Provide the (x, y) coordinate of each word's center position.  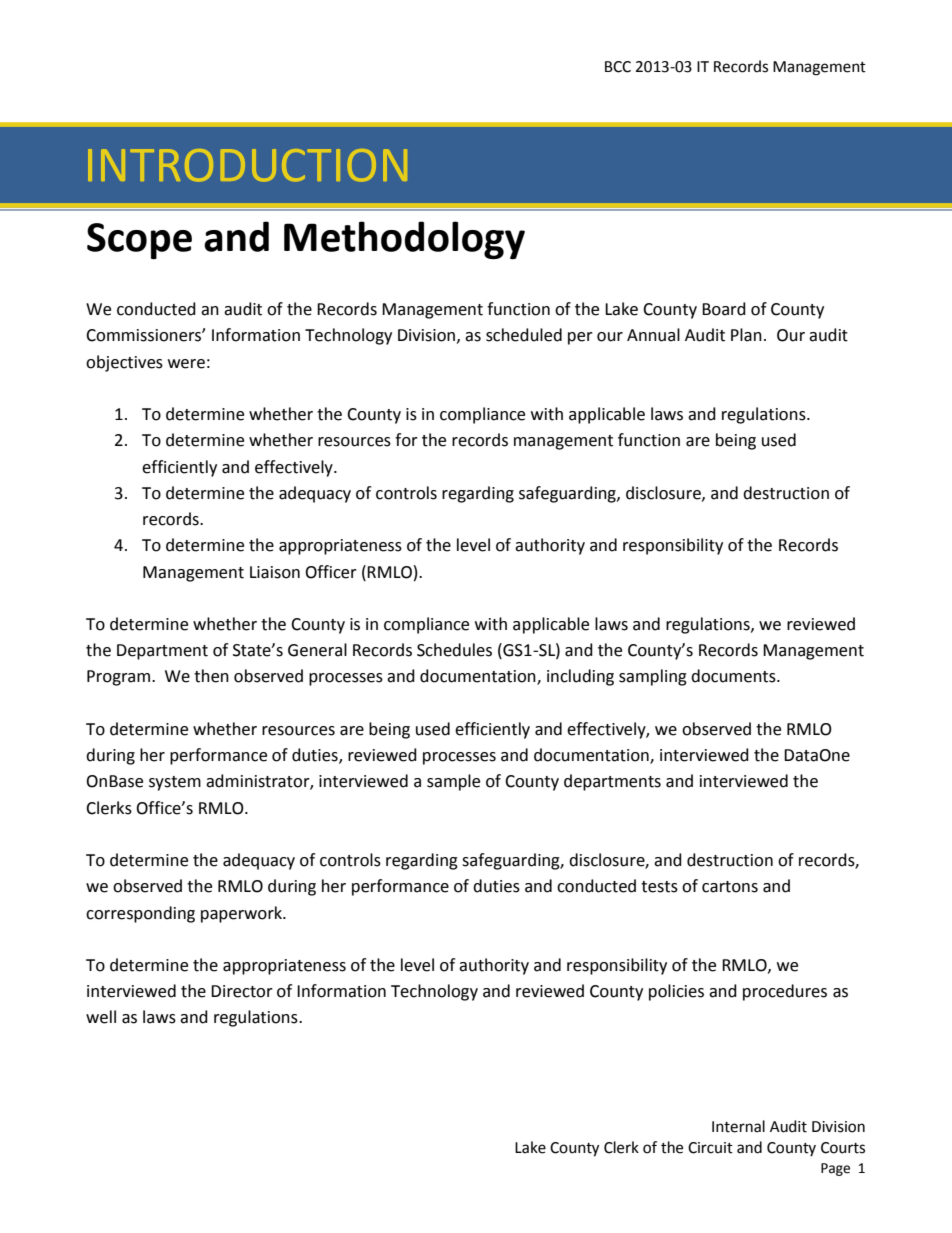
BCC (618, 67)
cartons (730, 887)
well (101, 1017)
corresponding (140, 914)
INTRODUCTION (247, 165)
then (211, 676)
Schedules (454, 650)
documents (734, 676)
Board (724, 309)
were (186, 364)
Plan (746, 335)
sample (453, 782)
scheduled (524, 335)
